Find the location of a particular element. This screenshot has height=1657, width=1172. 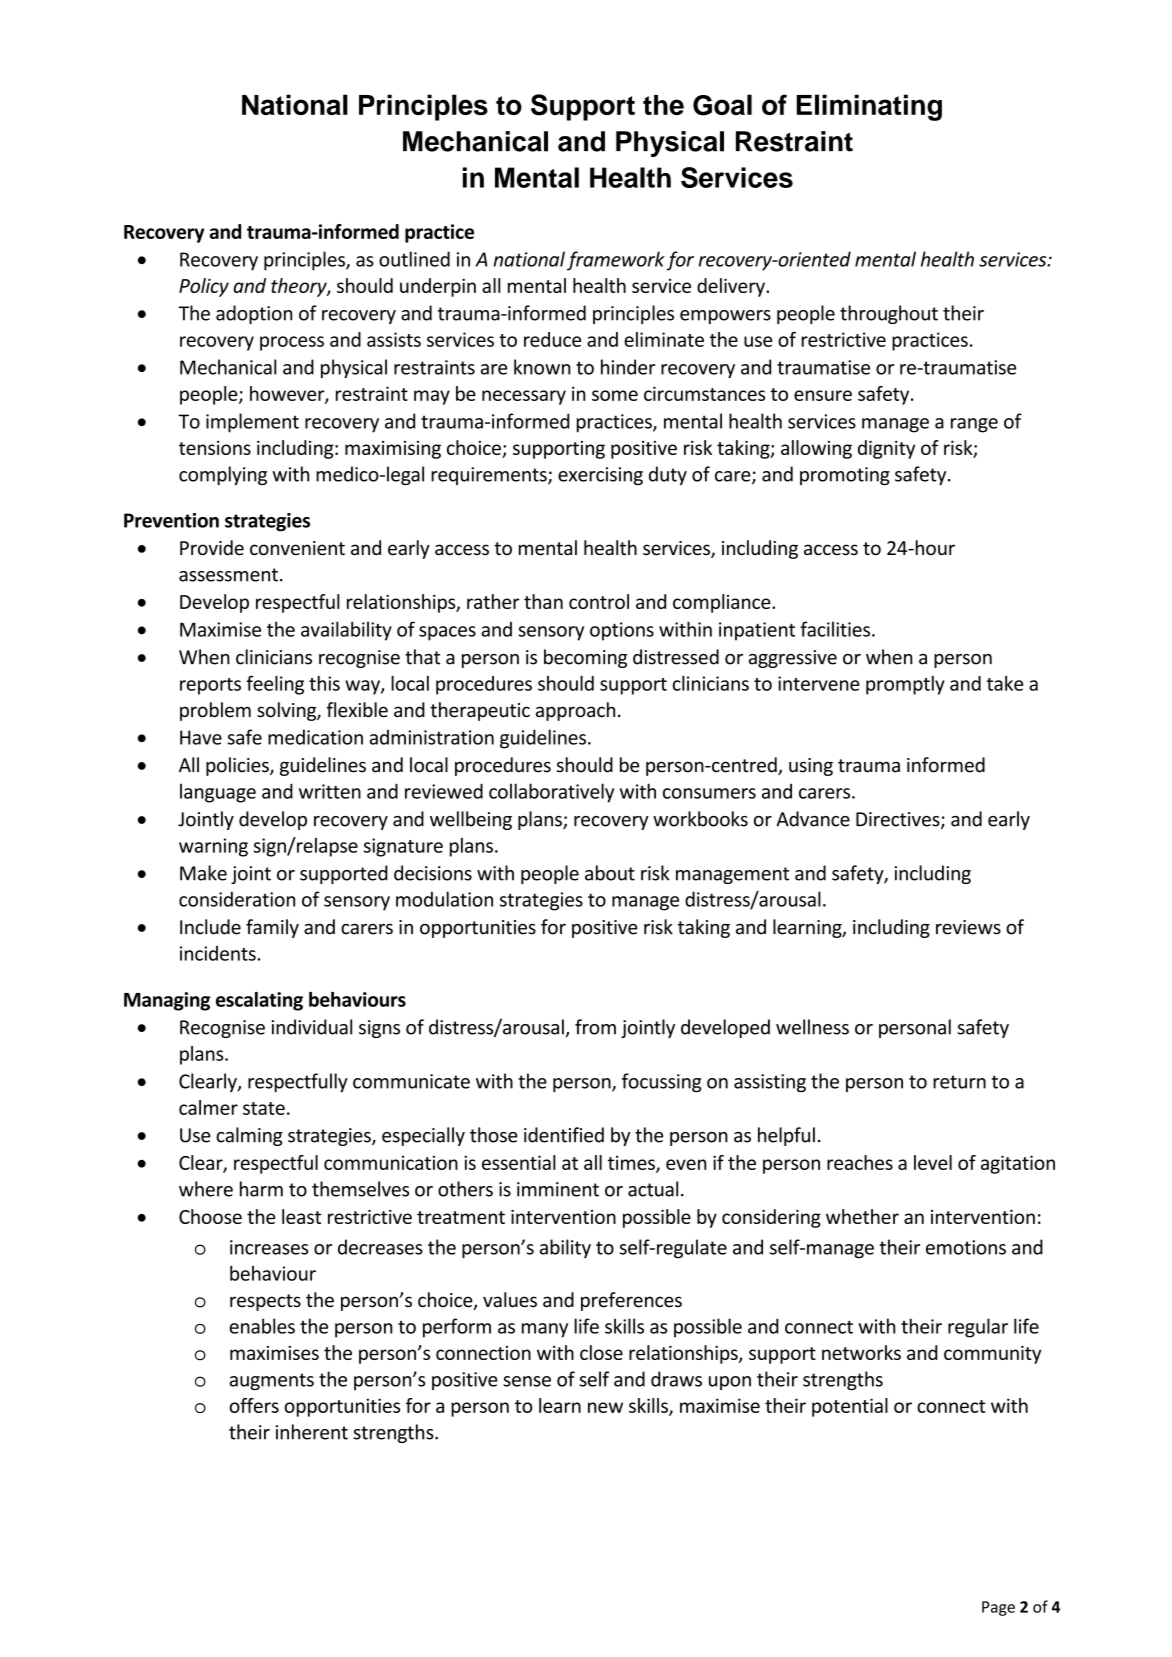

framework is located at coordinates (616, 261).
